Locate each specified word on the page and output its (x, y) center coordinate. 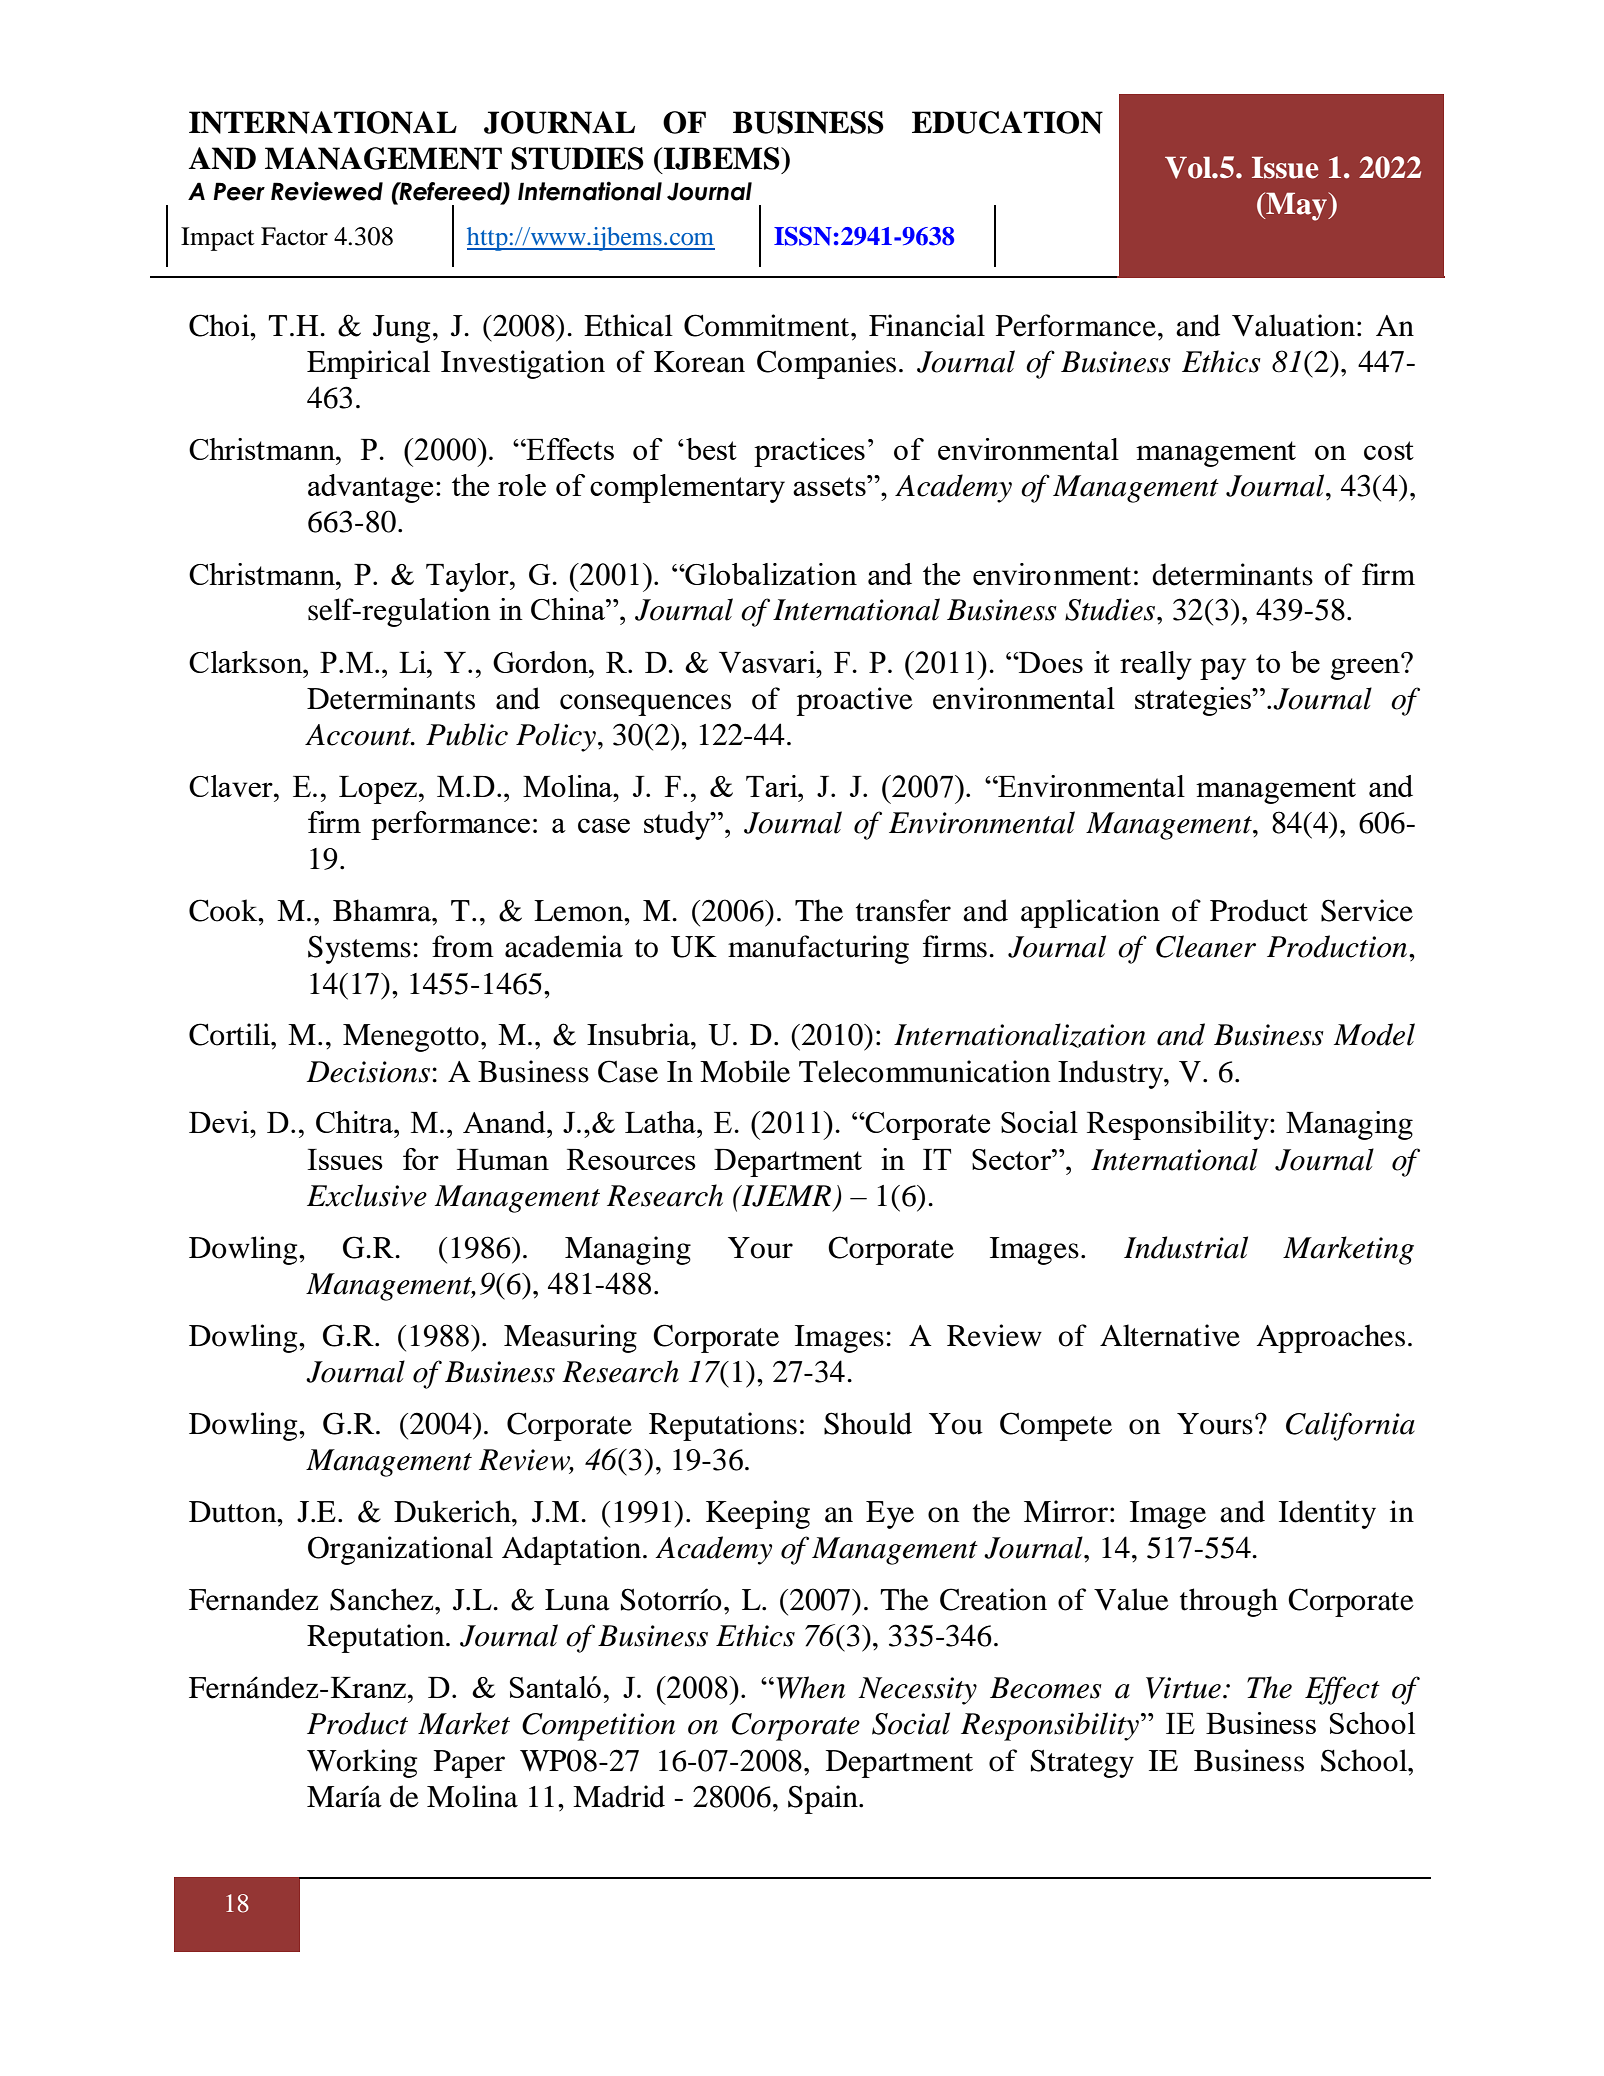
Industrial (1186, 1247)
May (1296, 206)
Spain (824, 1799)
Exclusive (367, 1195)
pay (1223, 669)
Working (362, 1763)
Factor (294, 236)
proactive (855, 701)
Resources (631, 1159)
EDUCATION (1007, 122)
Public (467, 734)
